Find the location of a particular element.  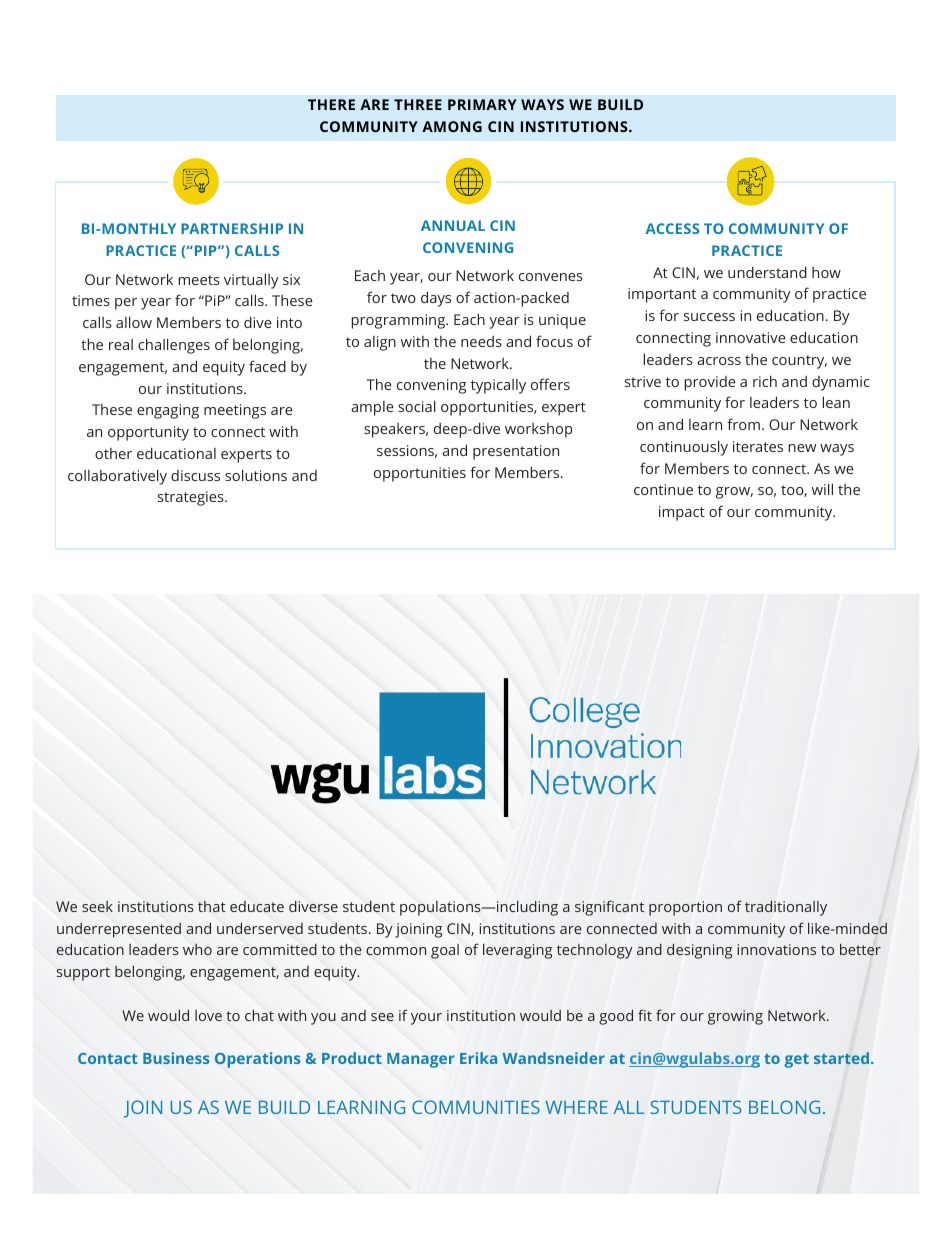

challenges is located at coordinates (174, 346).
